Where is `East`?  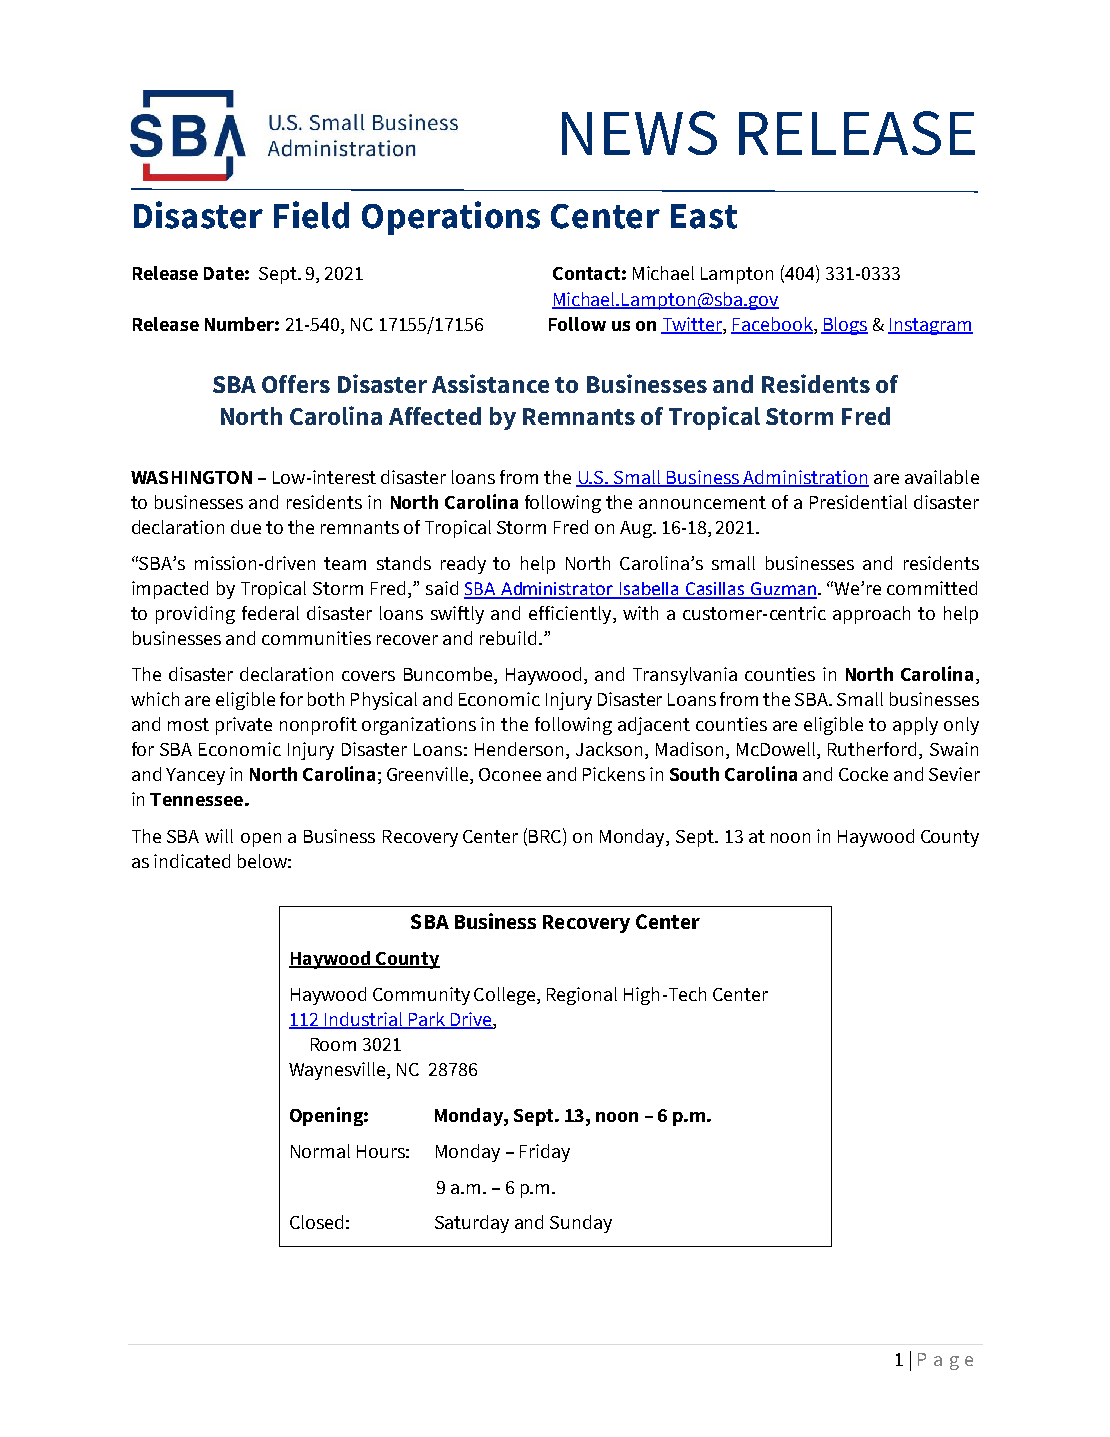
East is located at coordinates (704, 216).
